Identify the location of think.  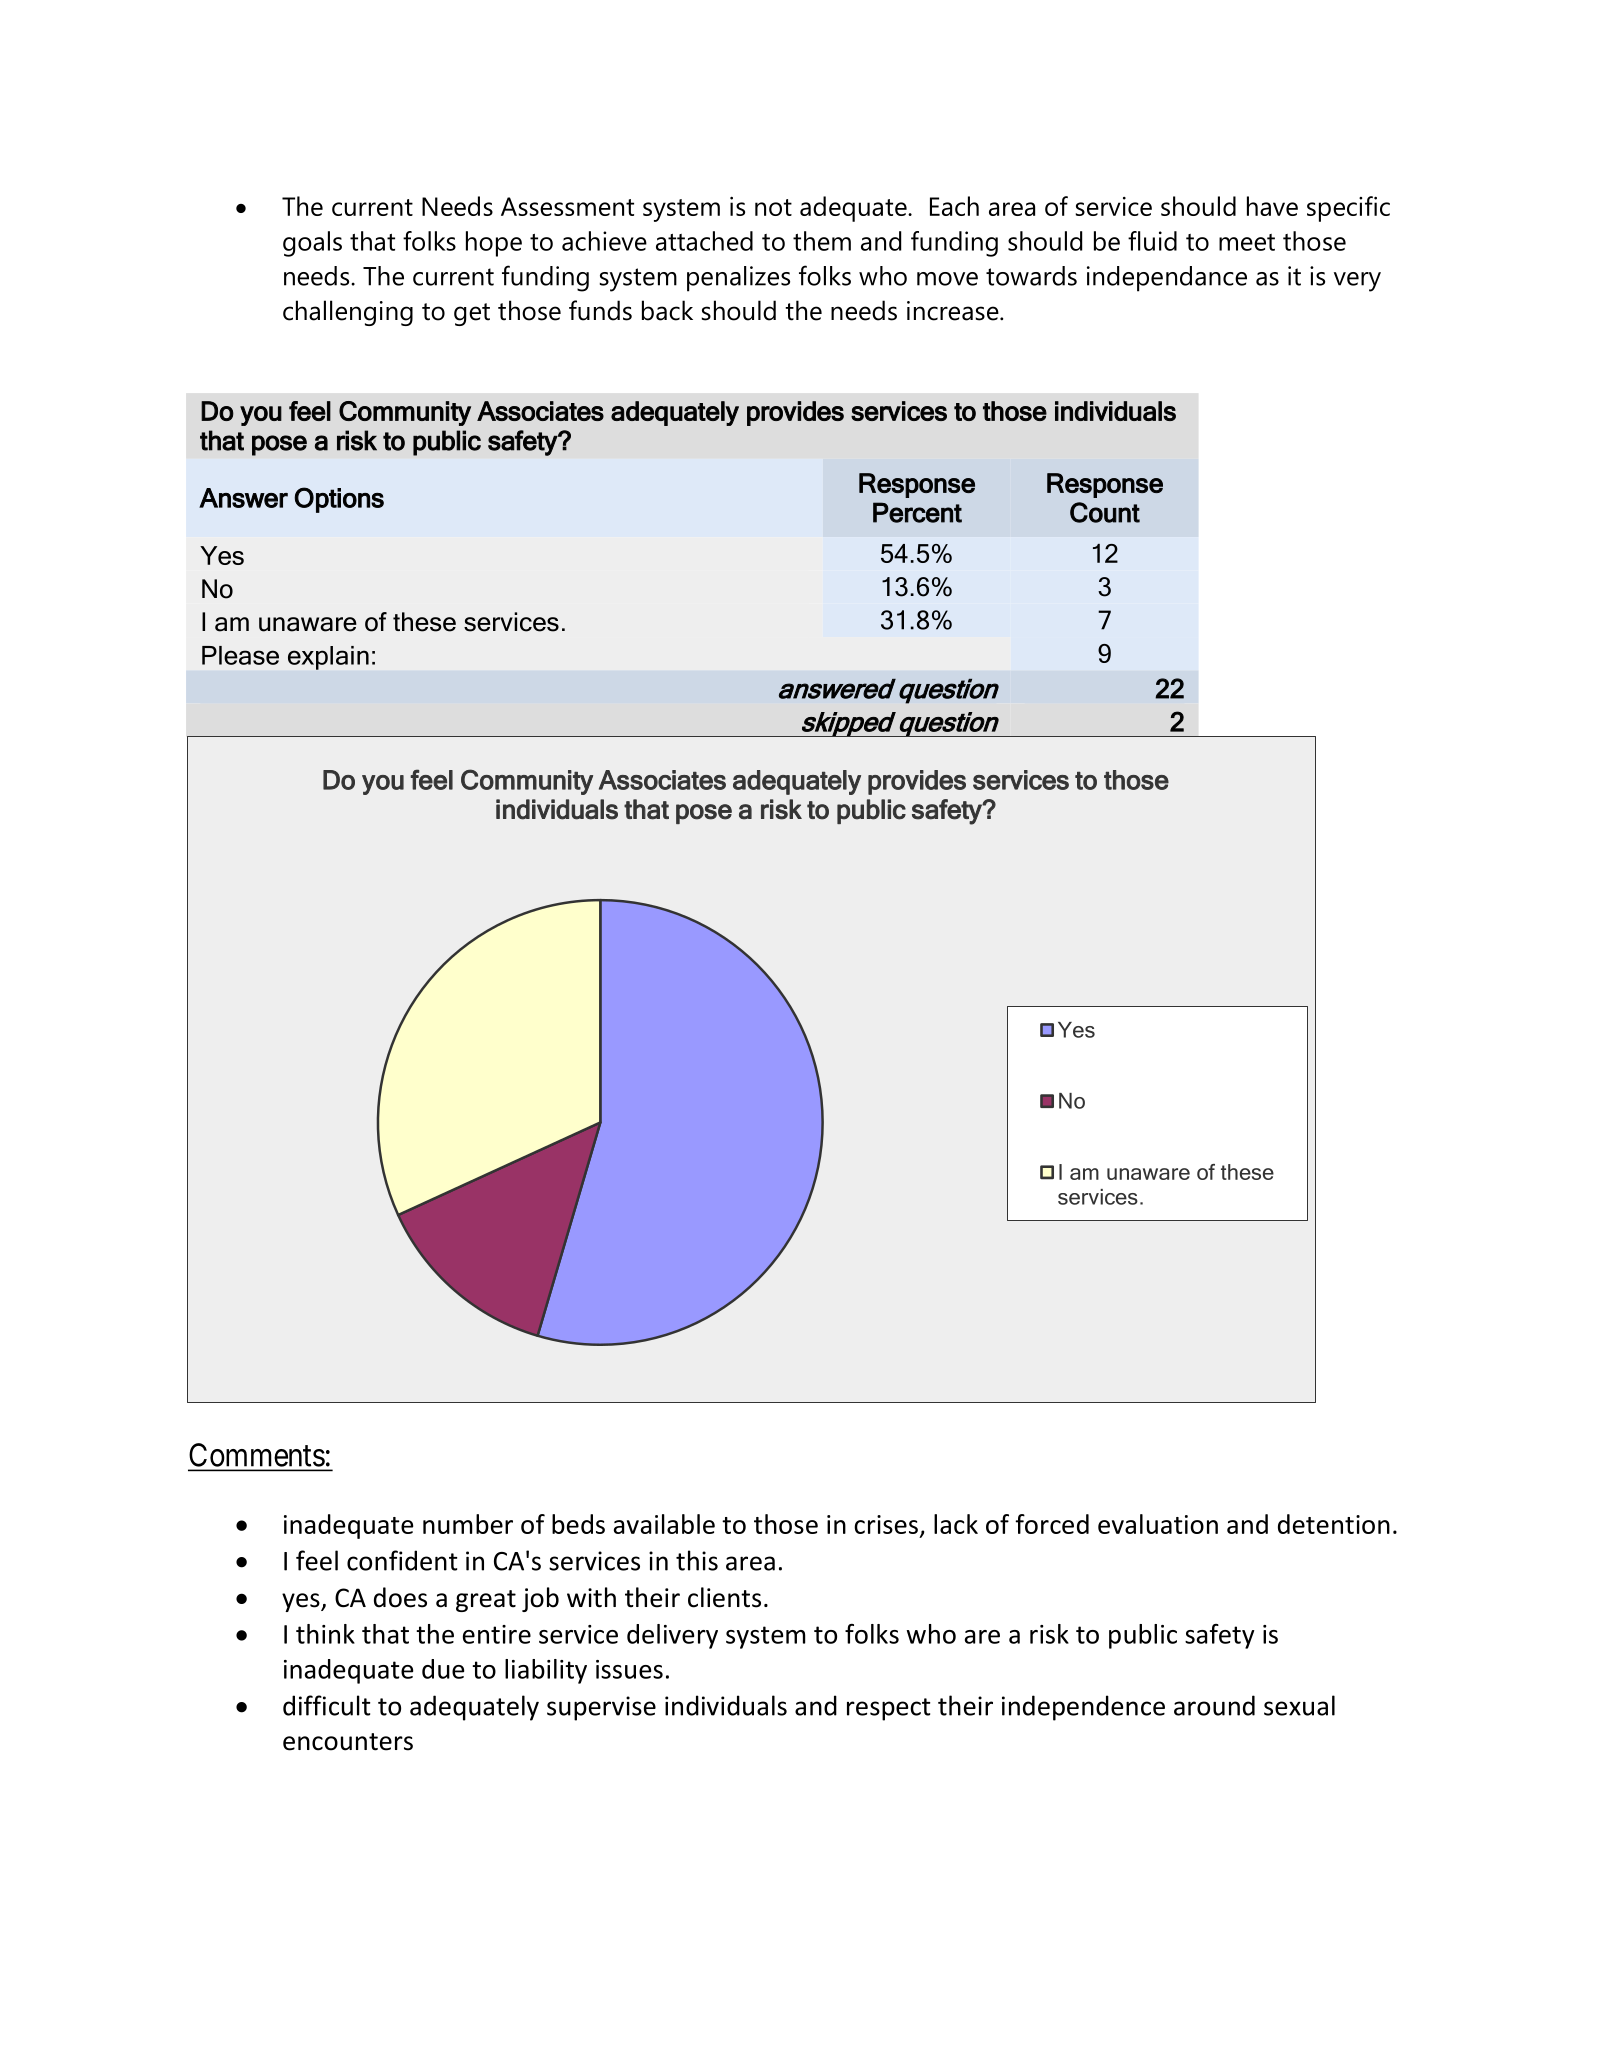
(325, 1634).
